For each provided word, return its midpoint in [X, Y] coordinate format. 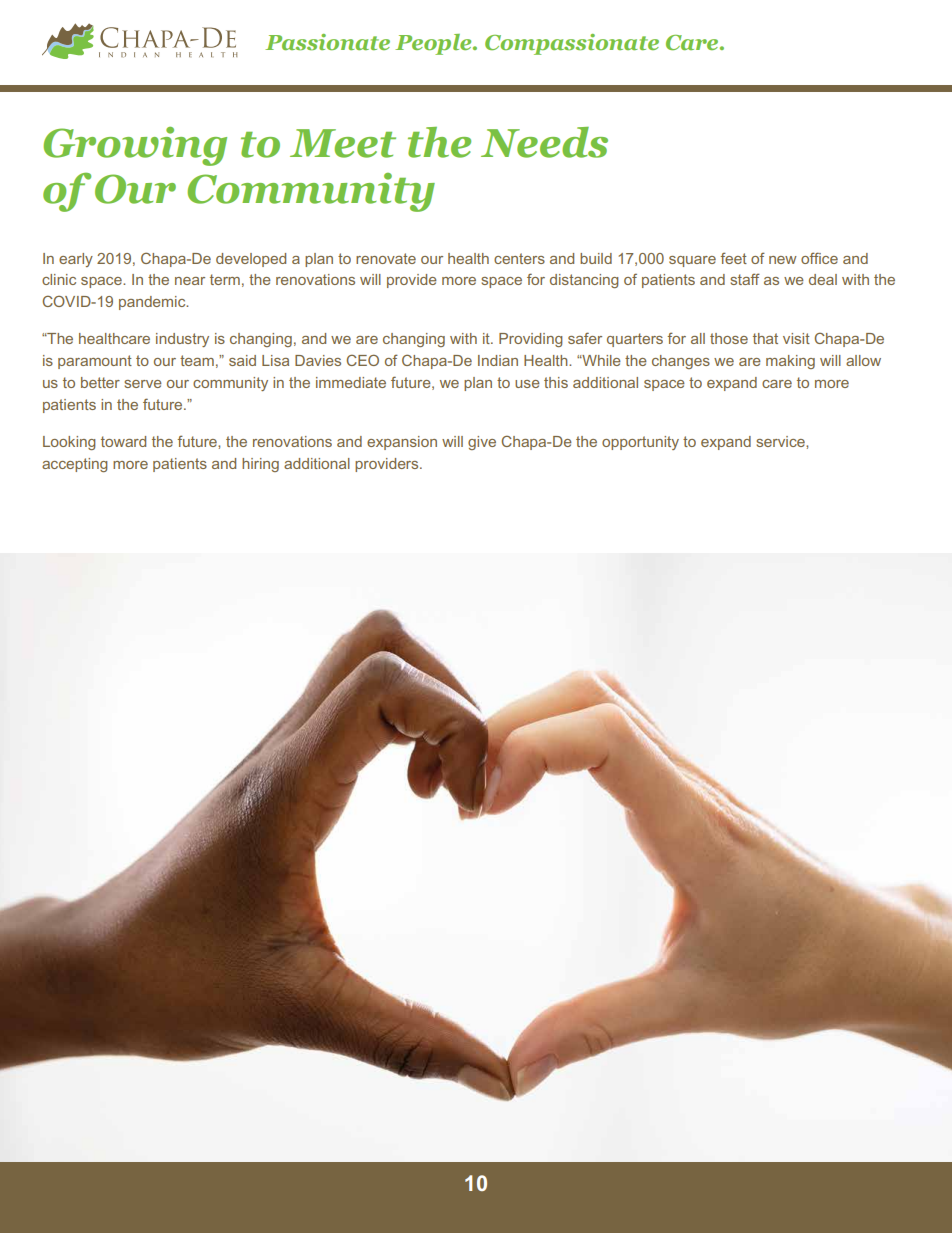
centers [519, 258]
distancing [584, 281]
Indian [498, 360]
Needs [544, 142]
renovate [386, 258]
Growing [135, 146]
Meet [343, 143]
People [434, 44]
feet [733, 258]
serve [143, 384]
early [76, 260]
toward [123, 441]
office [819, 258]
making [790, 362]
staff [745, 279]
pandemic [153, 303]
